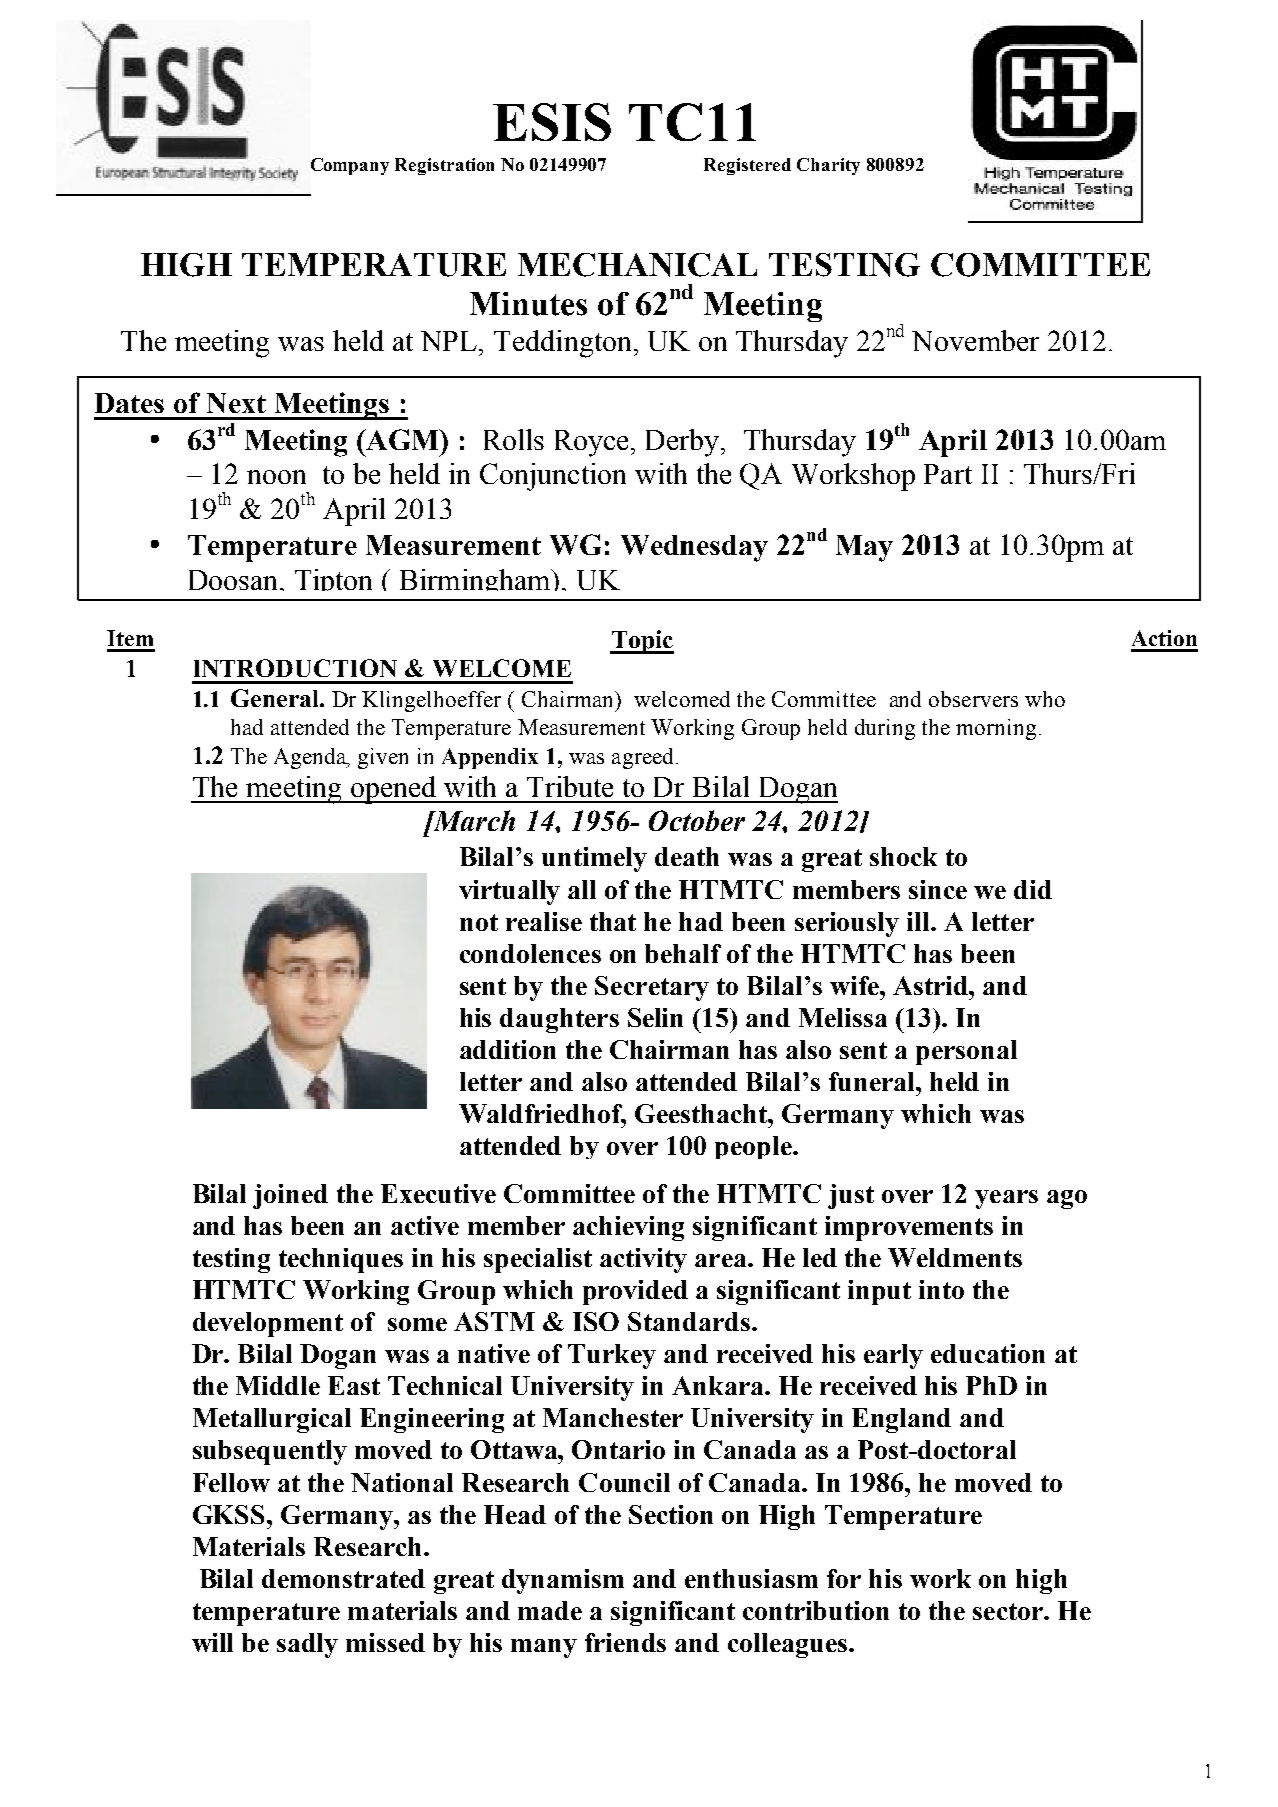  What do you see at coordinates (694, 548) in the screenshot?
I see `Wednesday` at bounding box center [694, 548].
